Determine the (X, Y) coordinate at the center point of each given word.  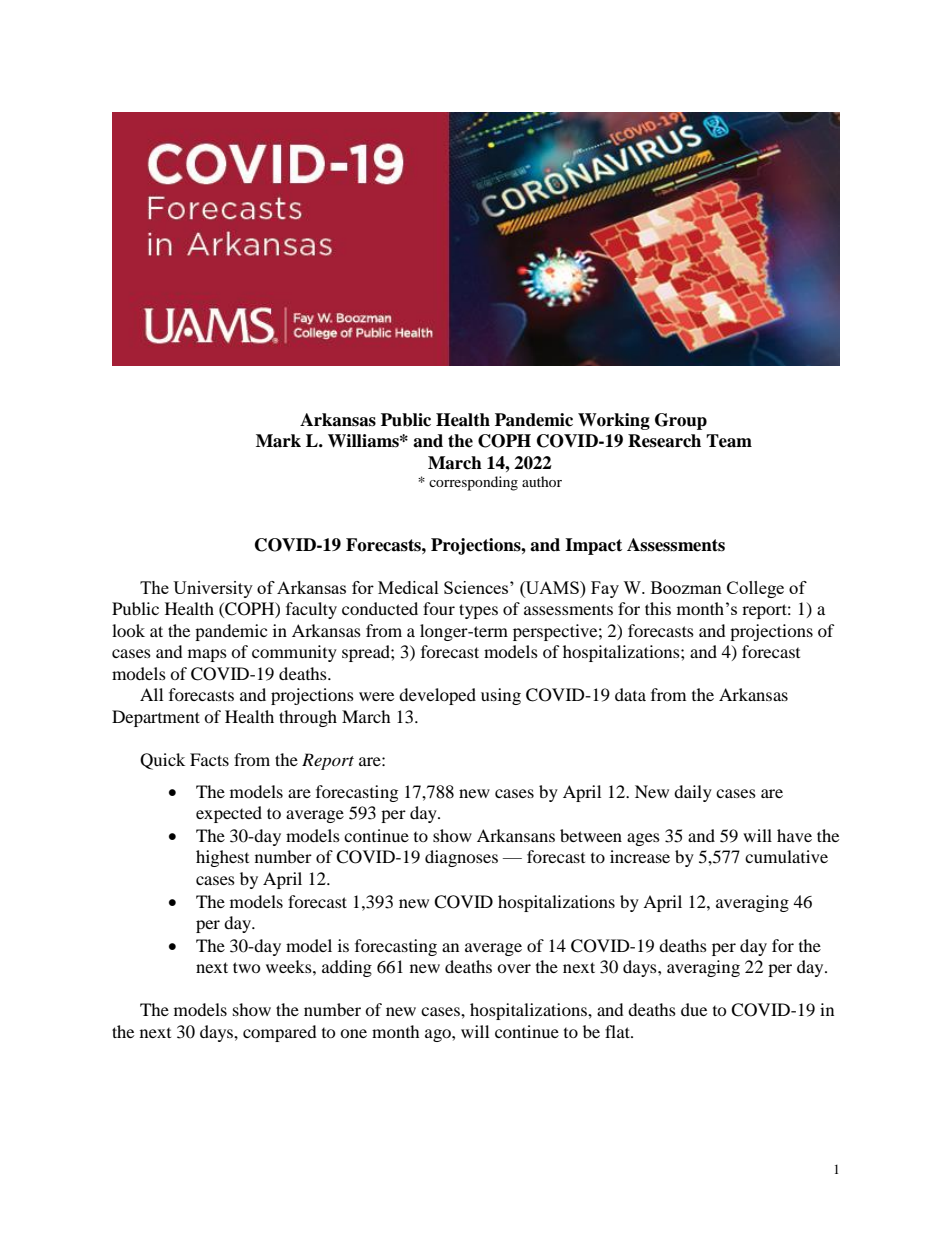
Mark (278, 441)
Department (156, 718)
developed (437, 696)
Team (729, 441)
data (630, 694)
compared (280, 1033)
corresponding (473, 483)
